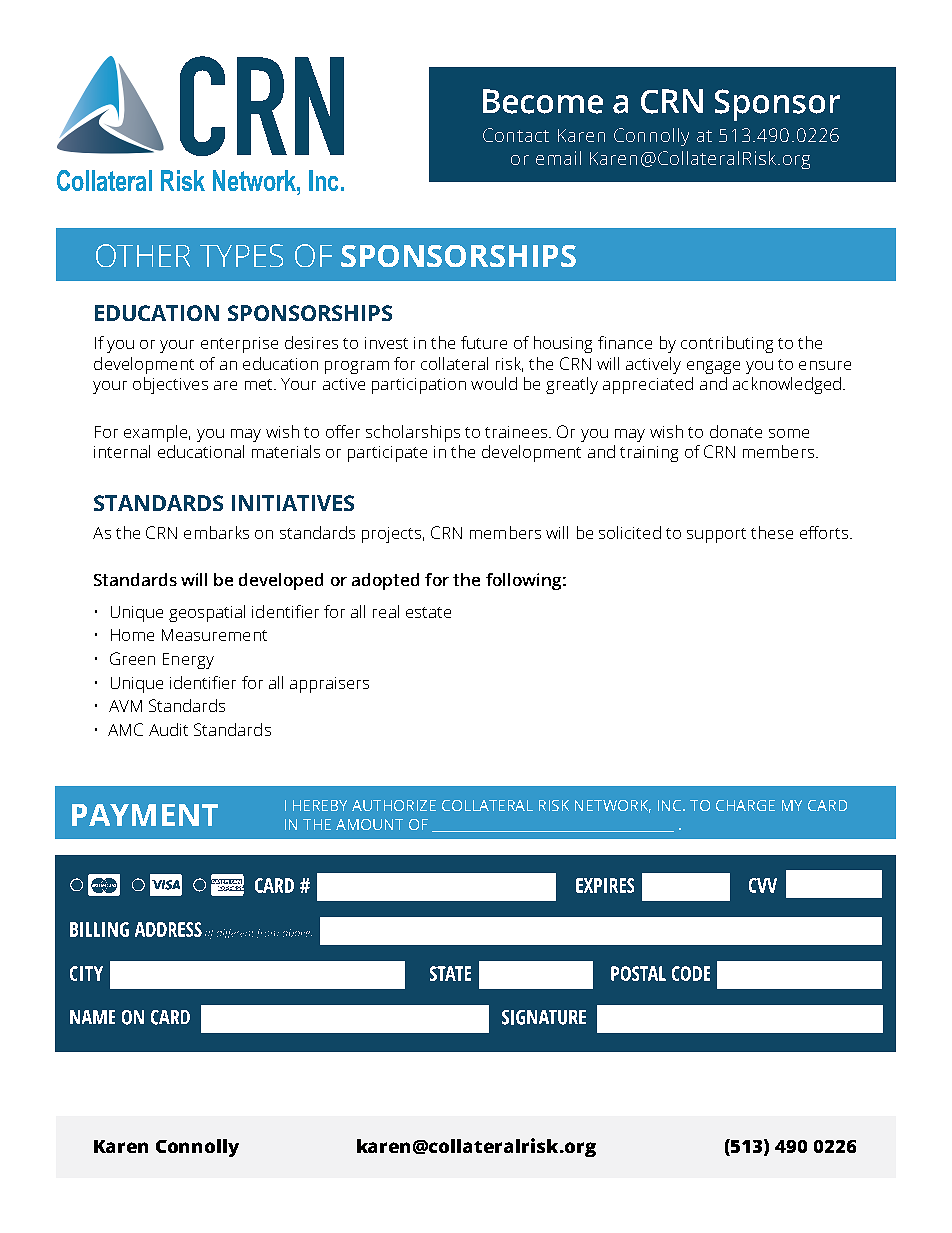 This screenshot has width=952, height=1233. I want to click on AUTHORIZE, so click(394, 805).
